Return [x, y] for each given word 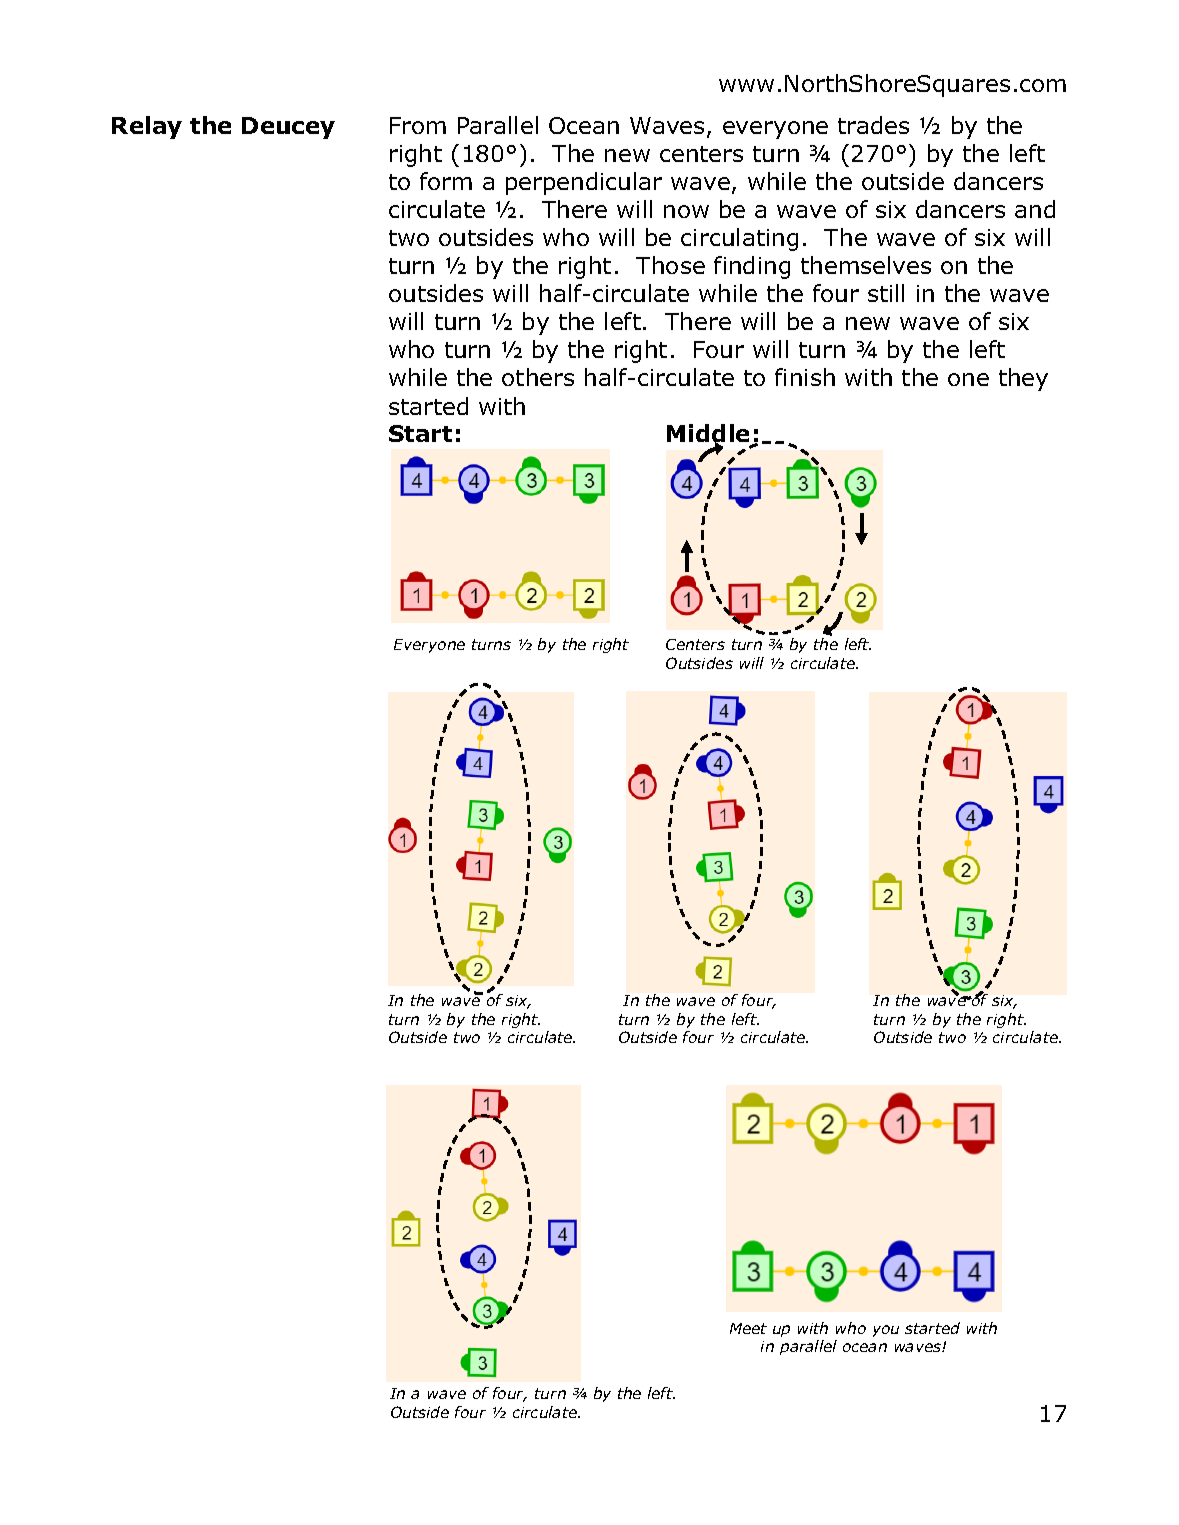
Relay [147, 127]
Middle [710, 435]
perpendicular [584, 183]
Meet [748, 1328]
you [886, 1331]
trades [873, 125]
